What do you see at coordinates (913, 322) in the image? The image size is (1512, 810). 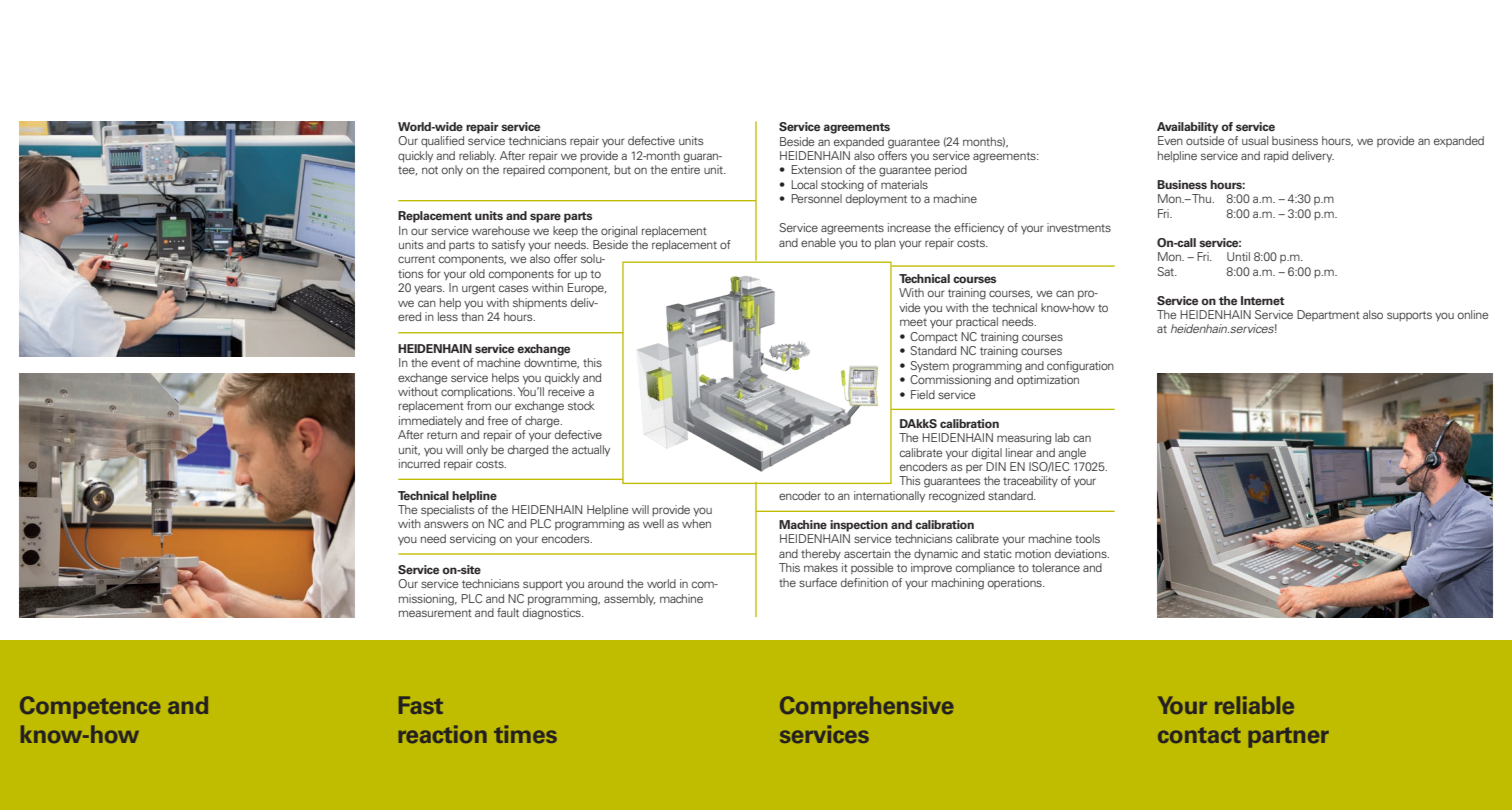 I see `meet` at bounding box center [913, 322].
